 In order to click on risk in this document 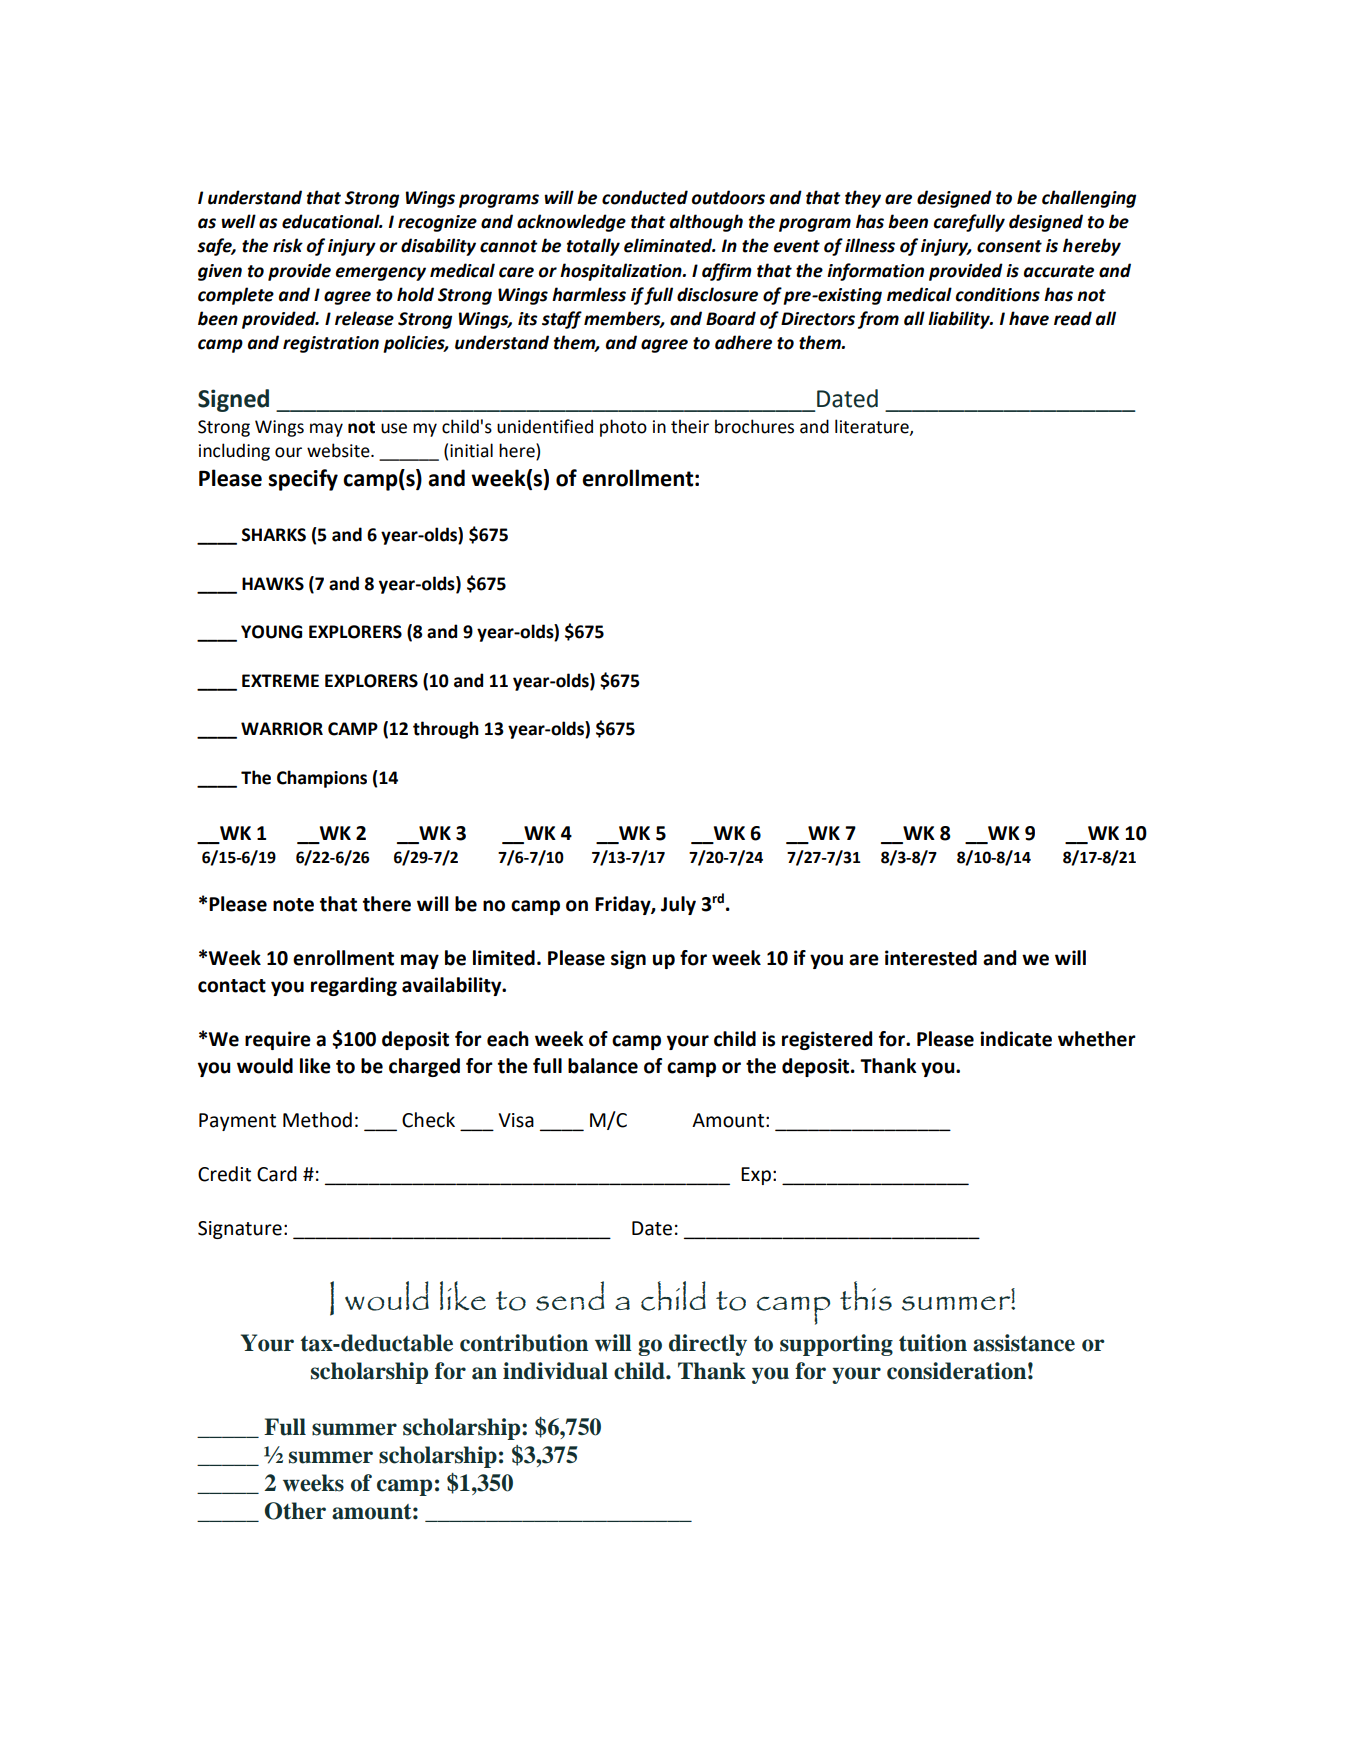, I will do `click(288, 245)`.
